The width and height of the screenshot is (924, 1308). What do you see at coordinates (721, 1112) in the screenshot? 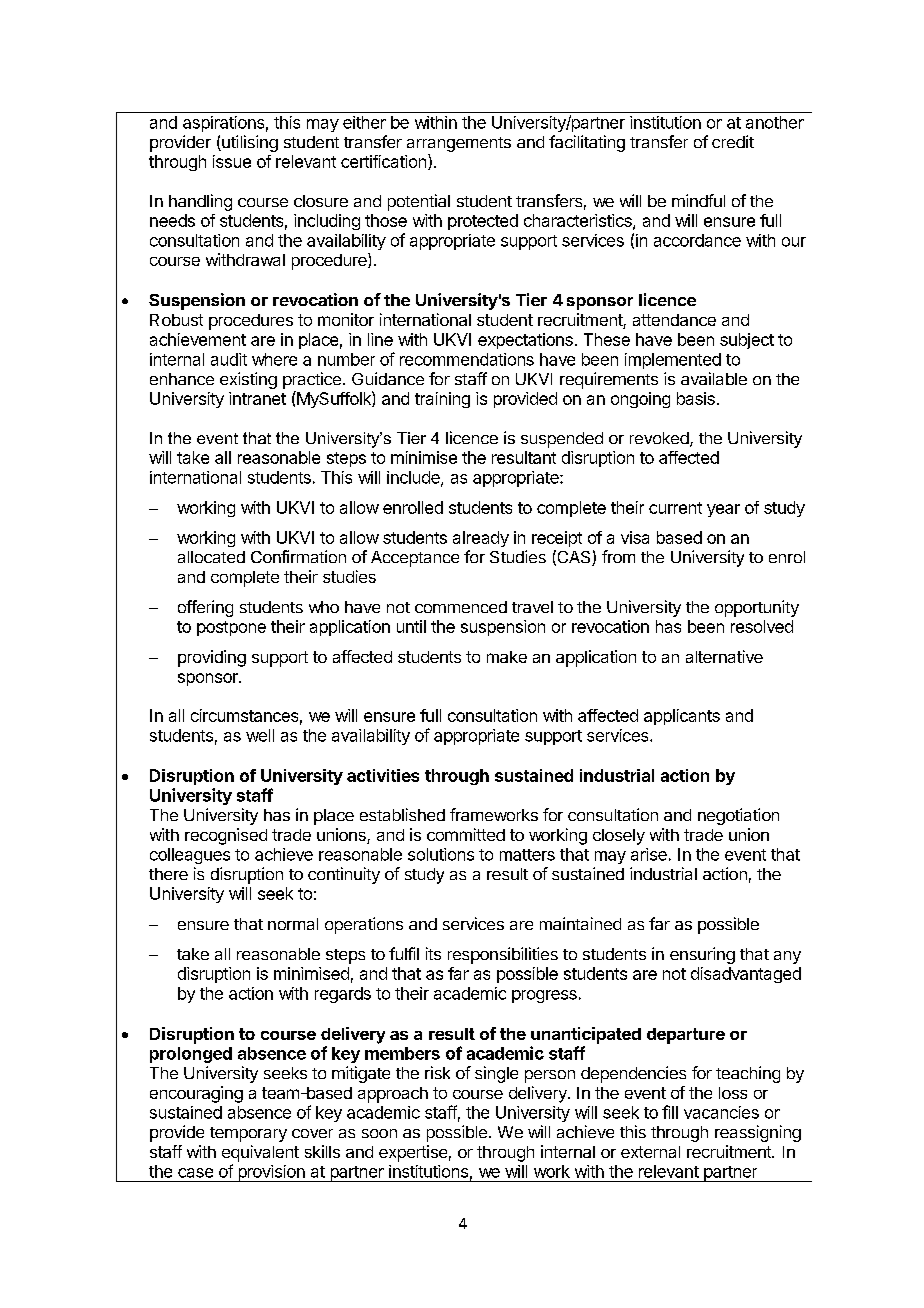
I see `vacancies` at bounding box center [721, 1112].
